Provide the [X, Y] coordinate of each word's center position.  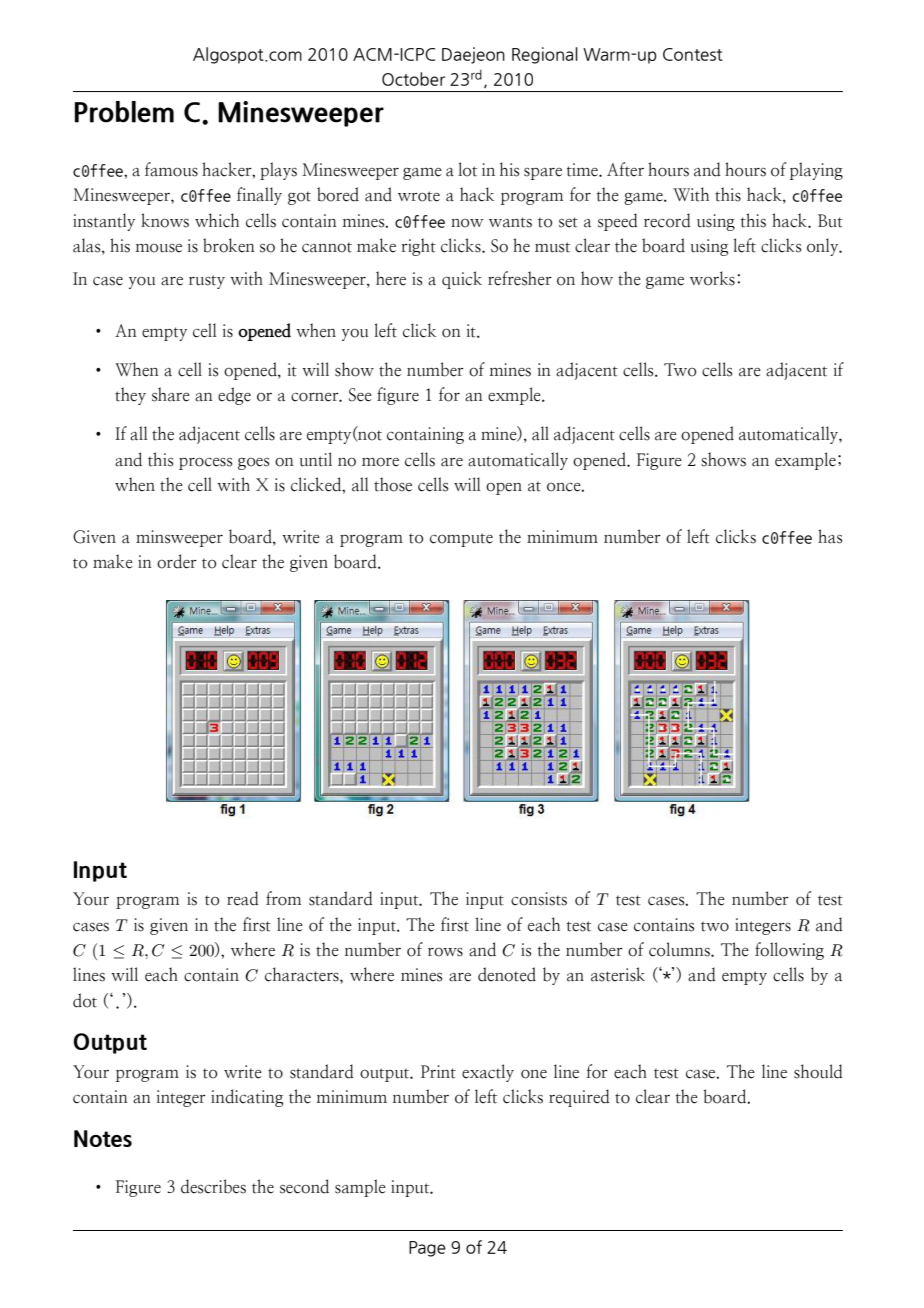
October [413, 79]
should [818, 1071]
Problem [124, 112]
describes [213, 1186]
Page [427, 1249]
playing [816, 171]
